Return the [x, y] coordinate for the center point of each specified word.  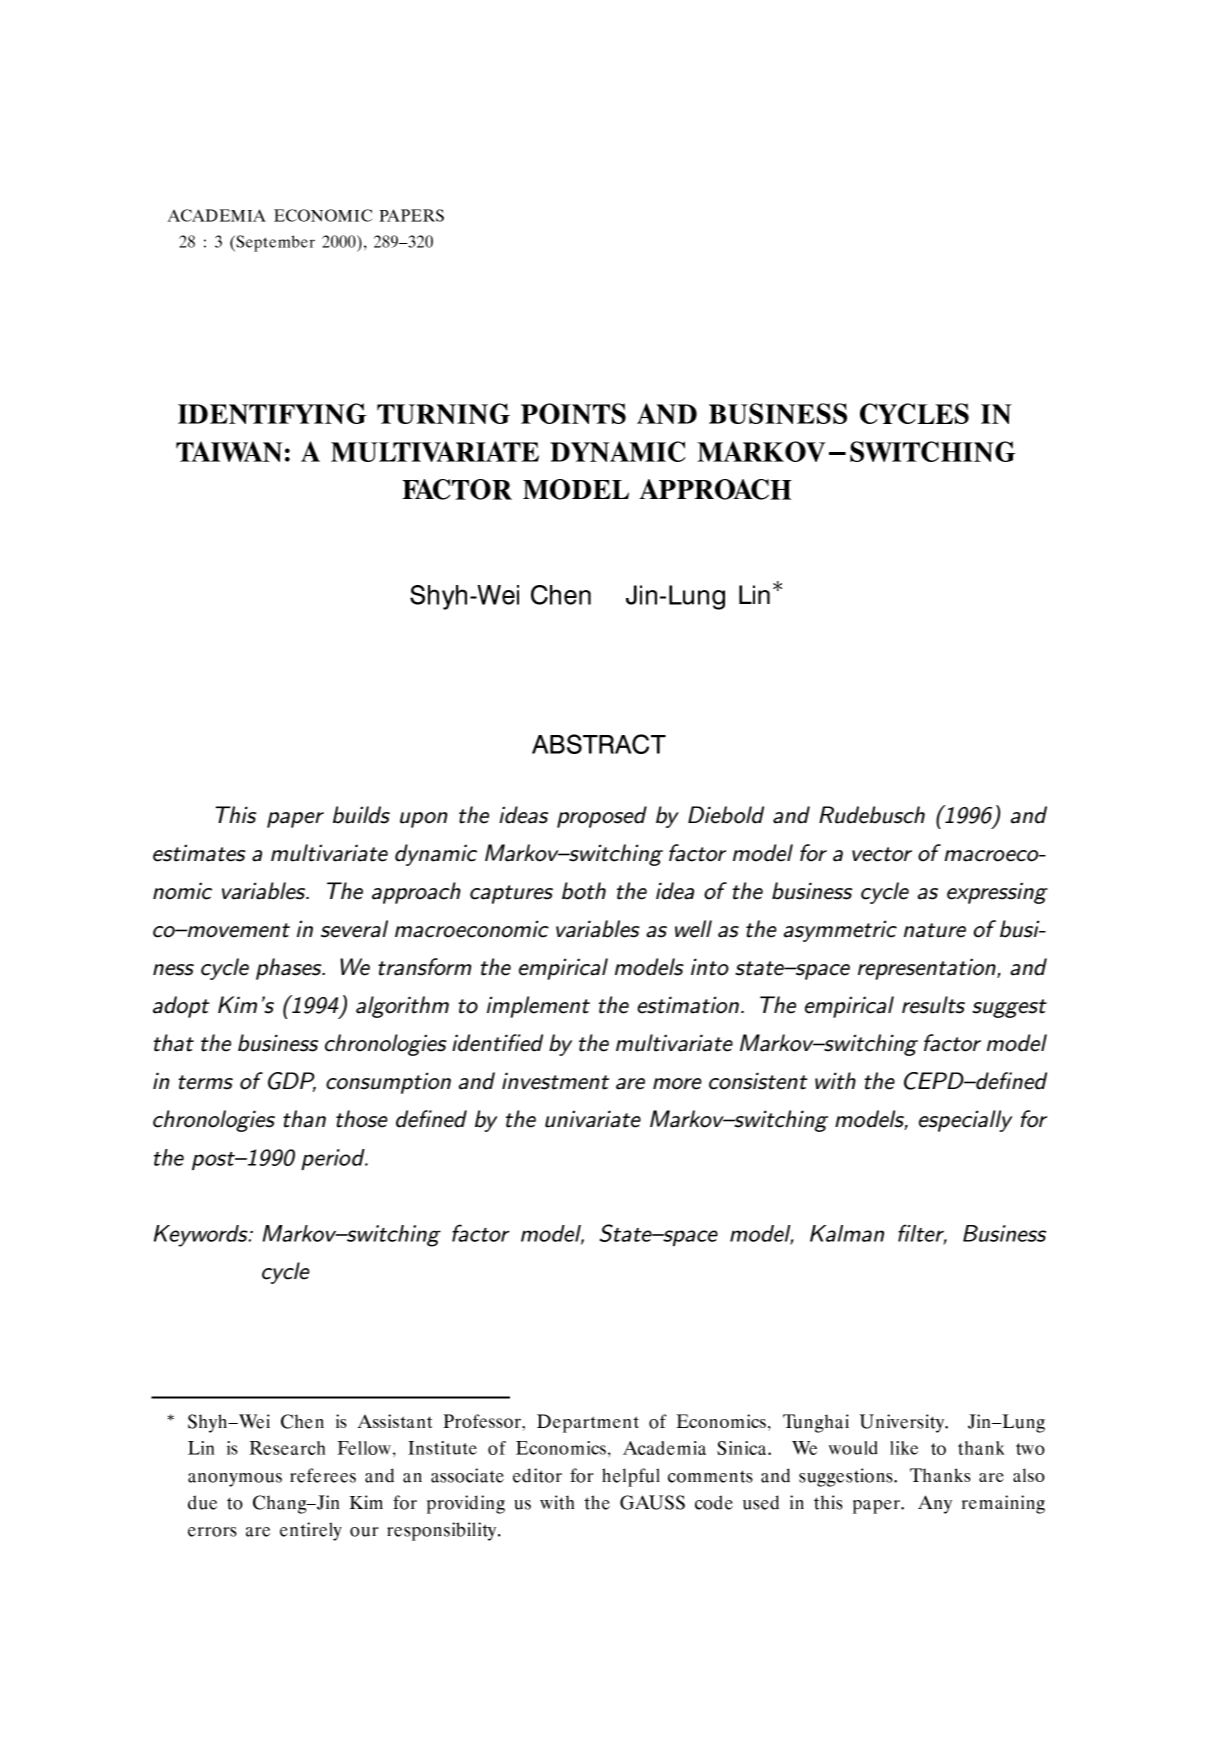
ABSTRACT [599, 744]
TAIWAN [229, 451]
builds [361, 815]
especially [966, 1121]
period [334, 1159]
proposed [602, 817]
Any [935, 1504]
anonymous [235, 1480]
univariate [593, 1119]
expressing [997, 893]
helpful [631, 1477]
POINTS [573, 413]
